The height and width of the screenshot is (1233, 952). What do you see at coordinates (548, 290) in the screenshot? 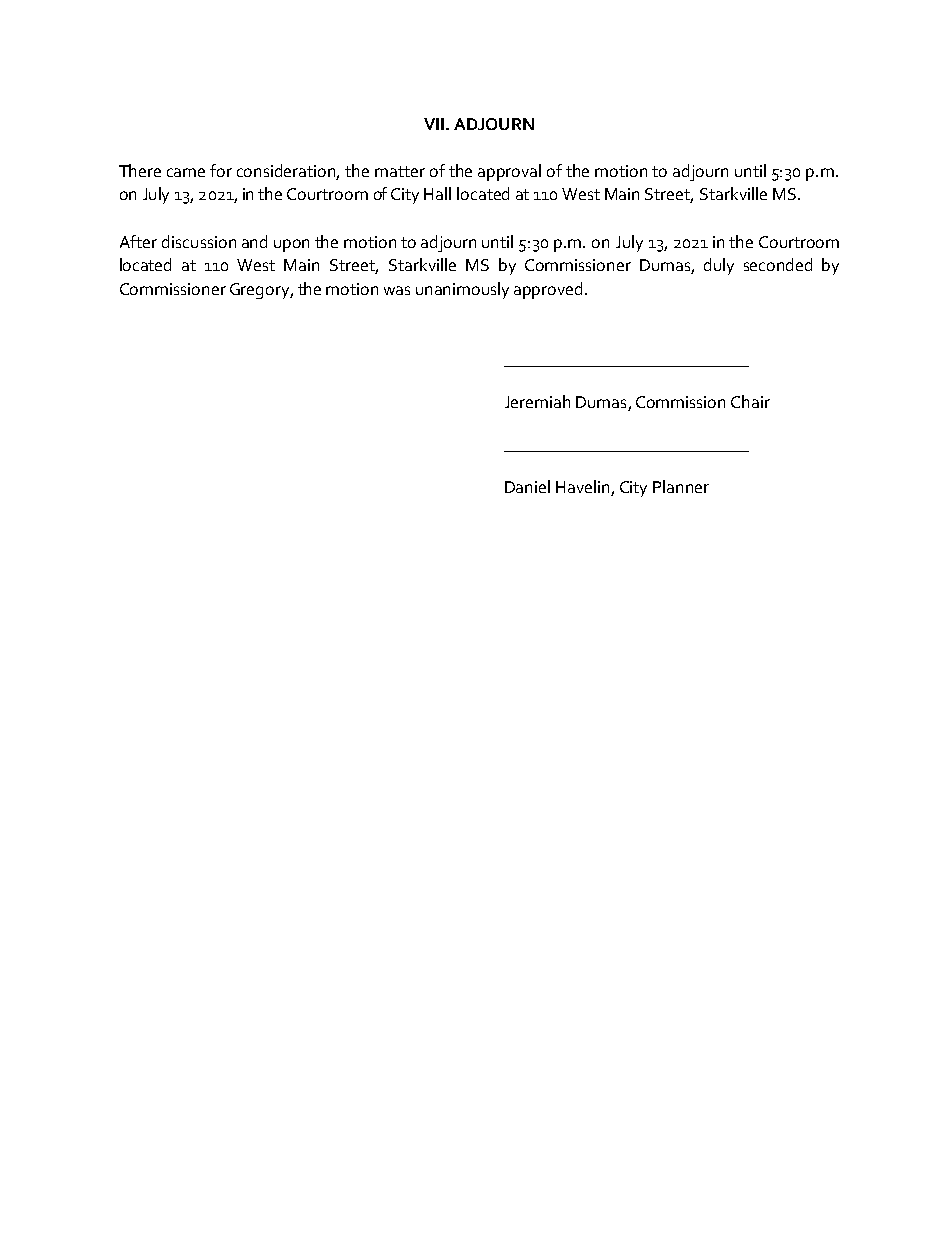
I see `approved` at bounding box center [548, 290].
